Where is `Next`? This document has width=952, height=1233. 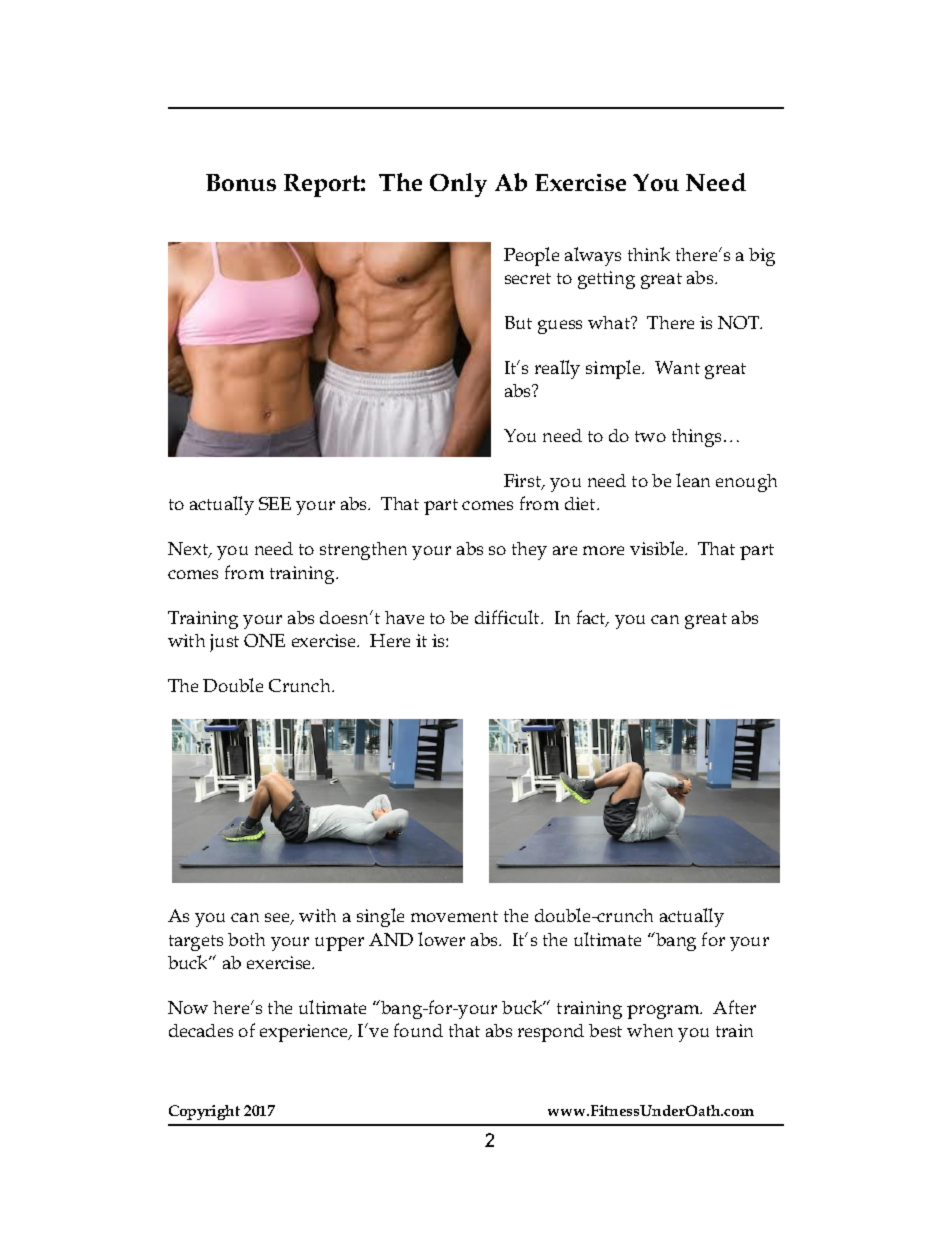 Next is located at coordinates (189, 550).
